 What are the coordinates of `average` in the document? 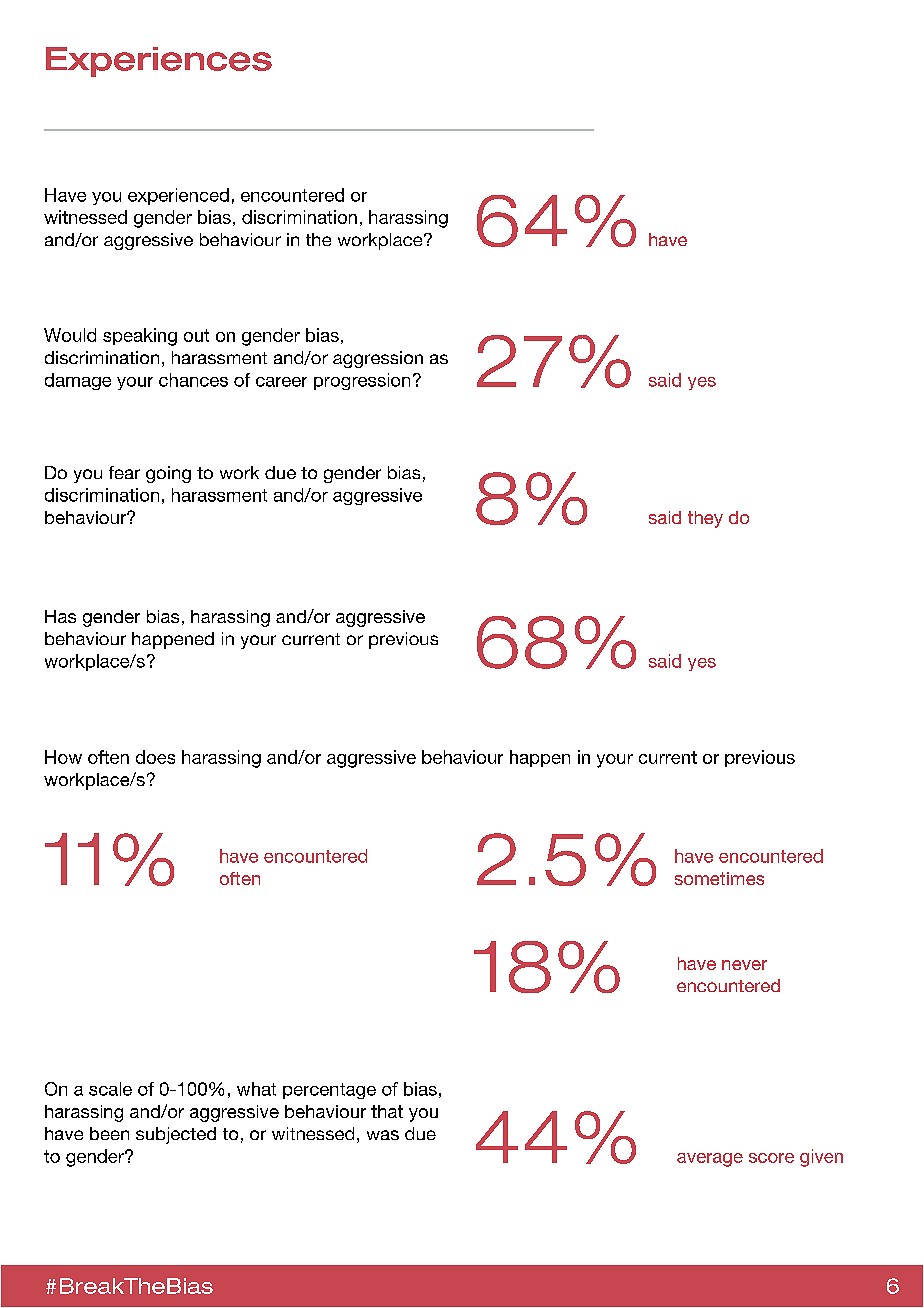 It's located at (710, 1160).
